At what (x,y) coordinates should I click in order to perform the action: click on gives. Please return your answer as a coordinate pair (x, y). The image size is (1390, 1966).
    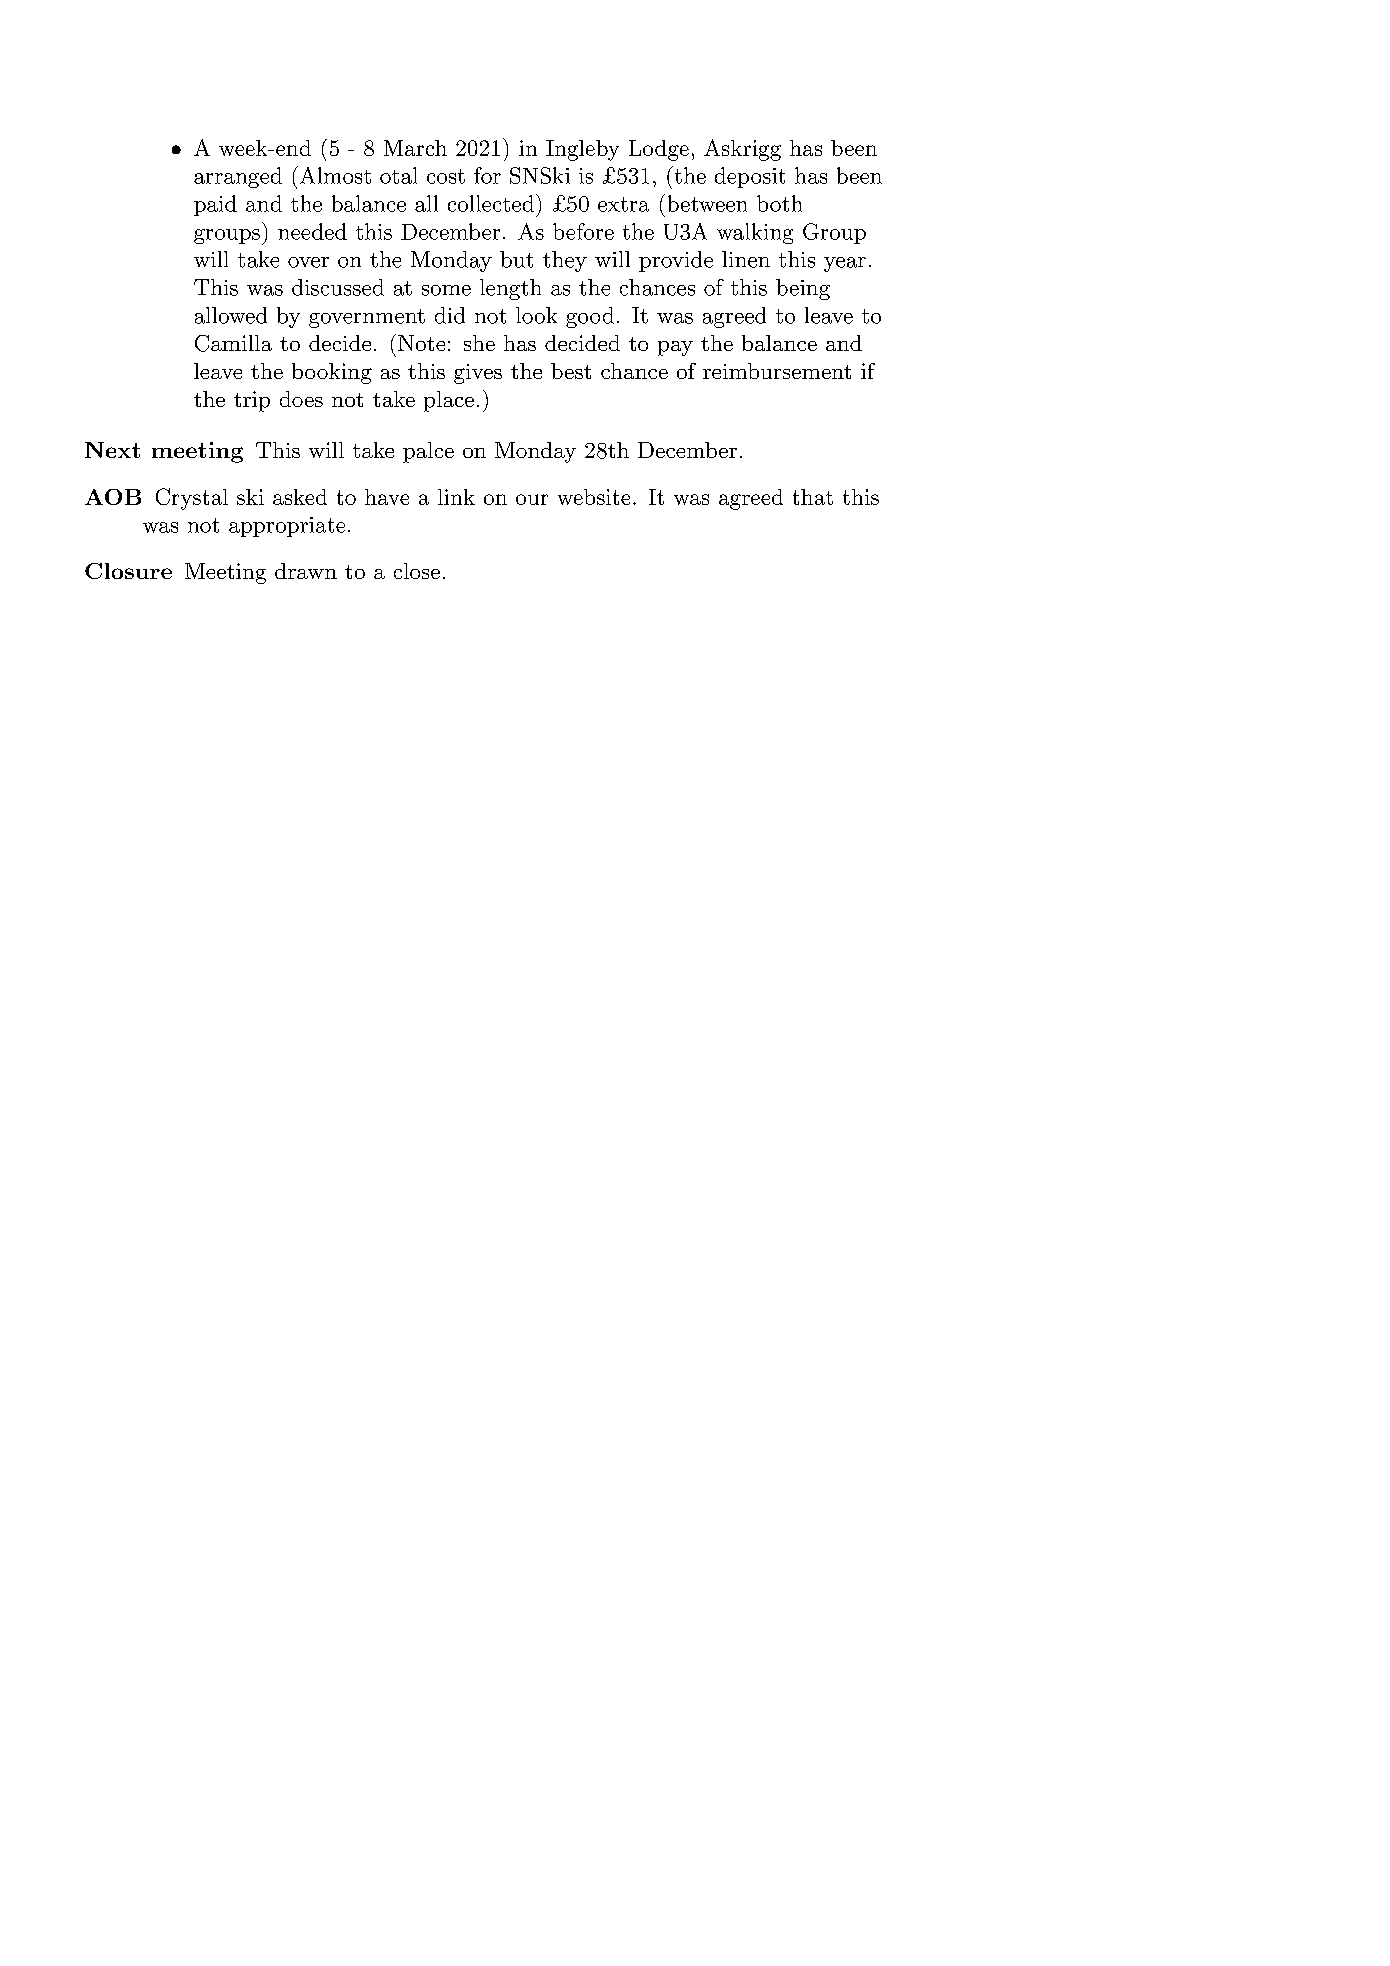
    Looking at the image, I should click on (478, 374).
